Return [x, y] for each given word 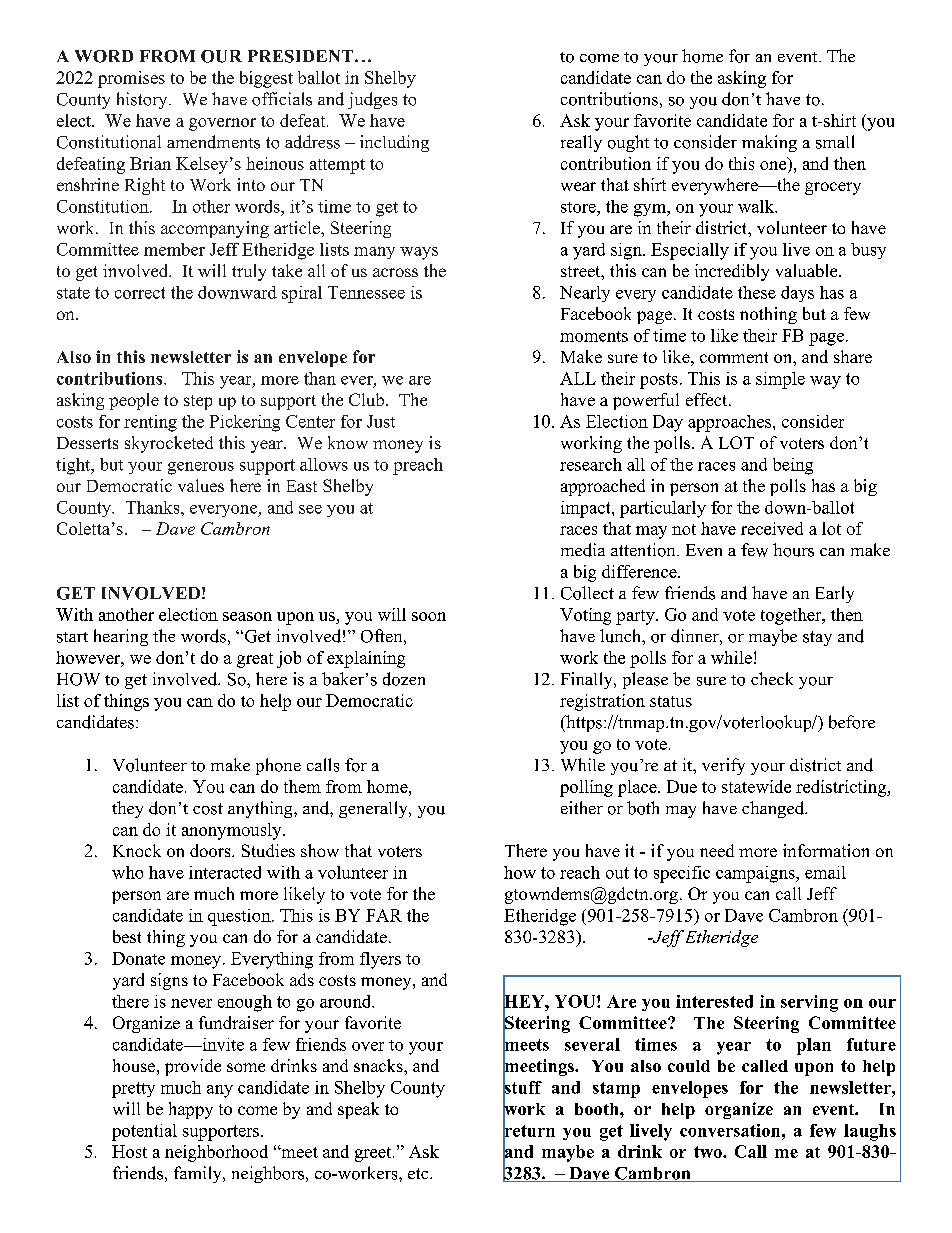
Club [368, 399]
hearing [121, 637]
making [769, 143]
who [127, 872]
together [792, 616]
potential [144, 1132]
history [143, 100]
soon [429, 616]
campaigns [756, 874]
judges [372, 100]
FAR [384, 915]
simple [780, 380]
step [198, 402]
